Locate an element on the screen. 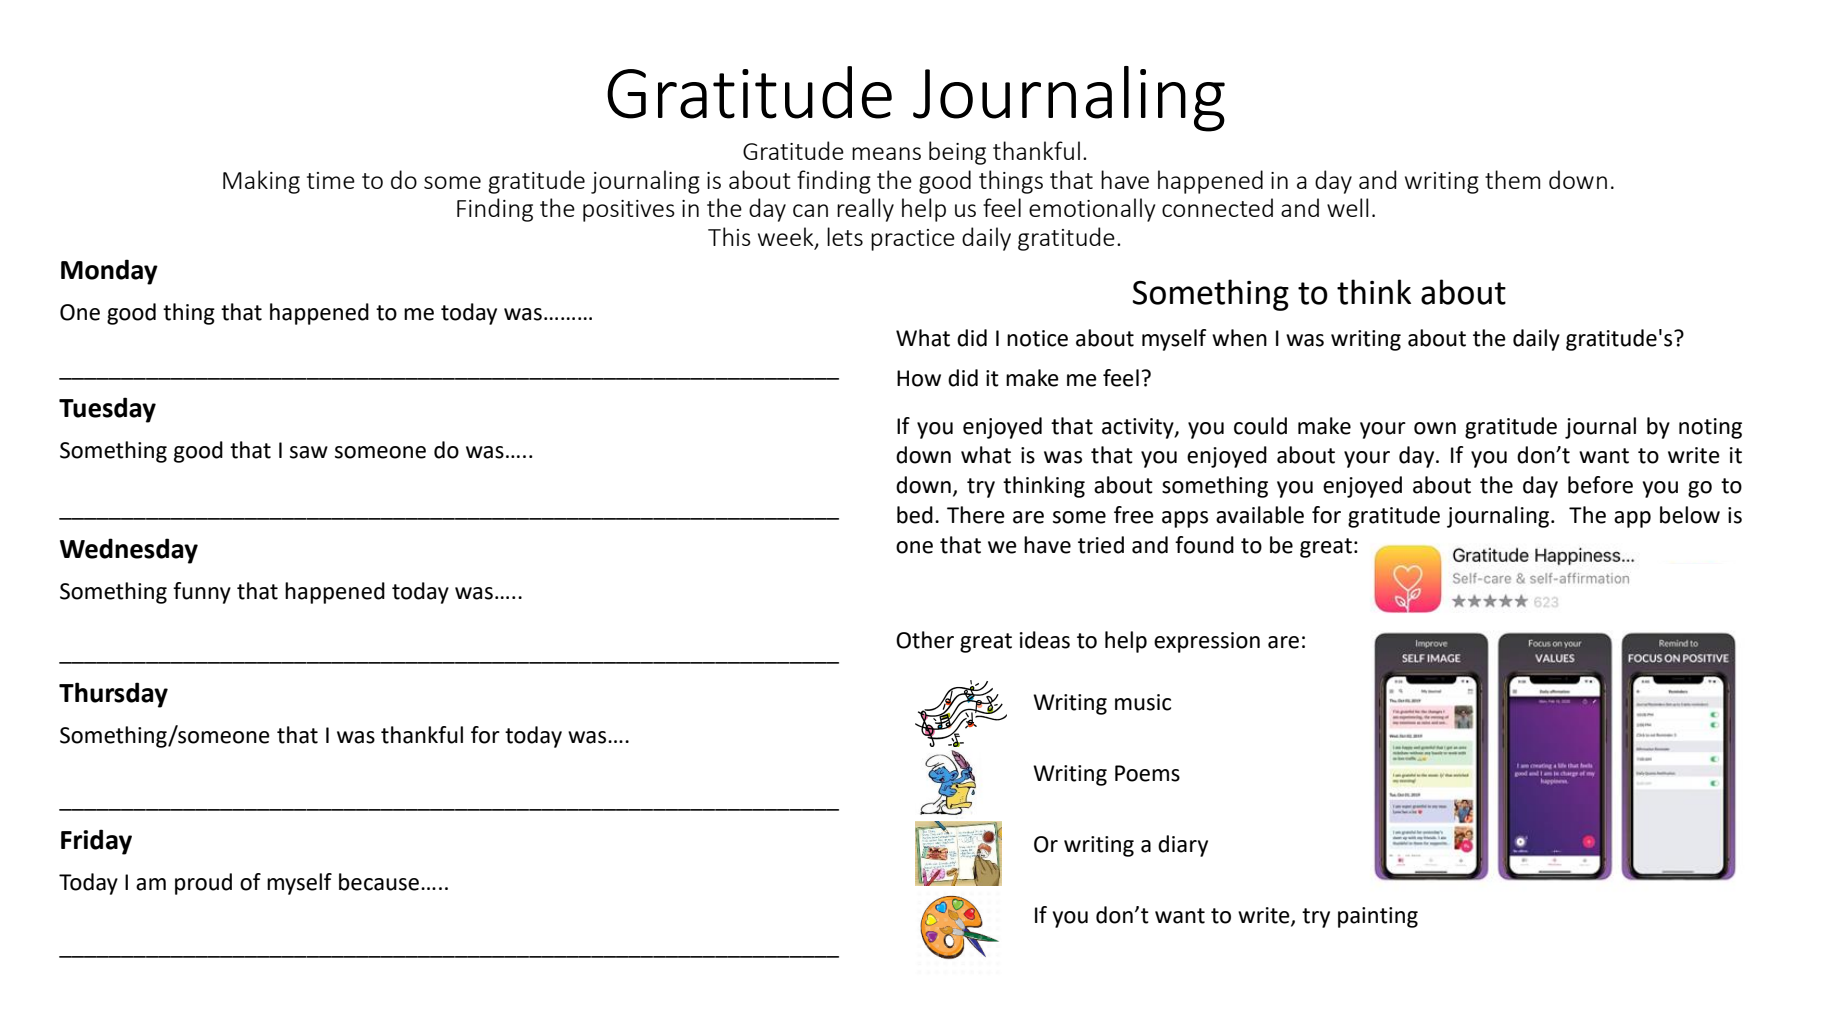  proud is located at coordinates (203, 884).
